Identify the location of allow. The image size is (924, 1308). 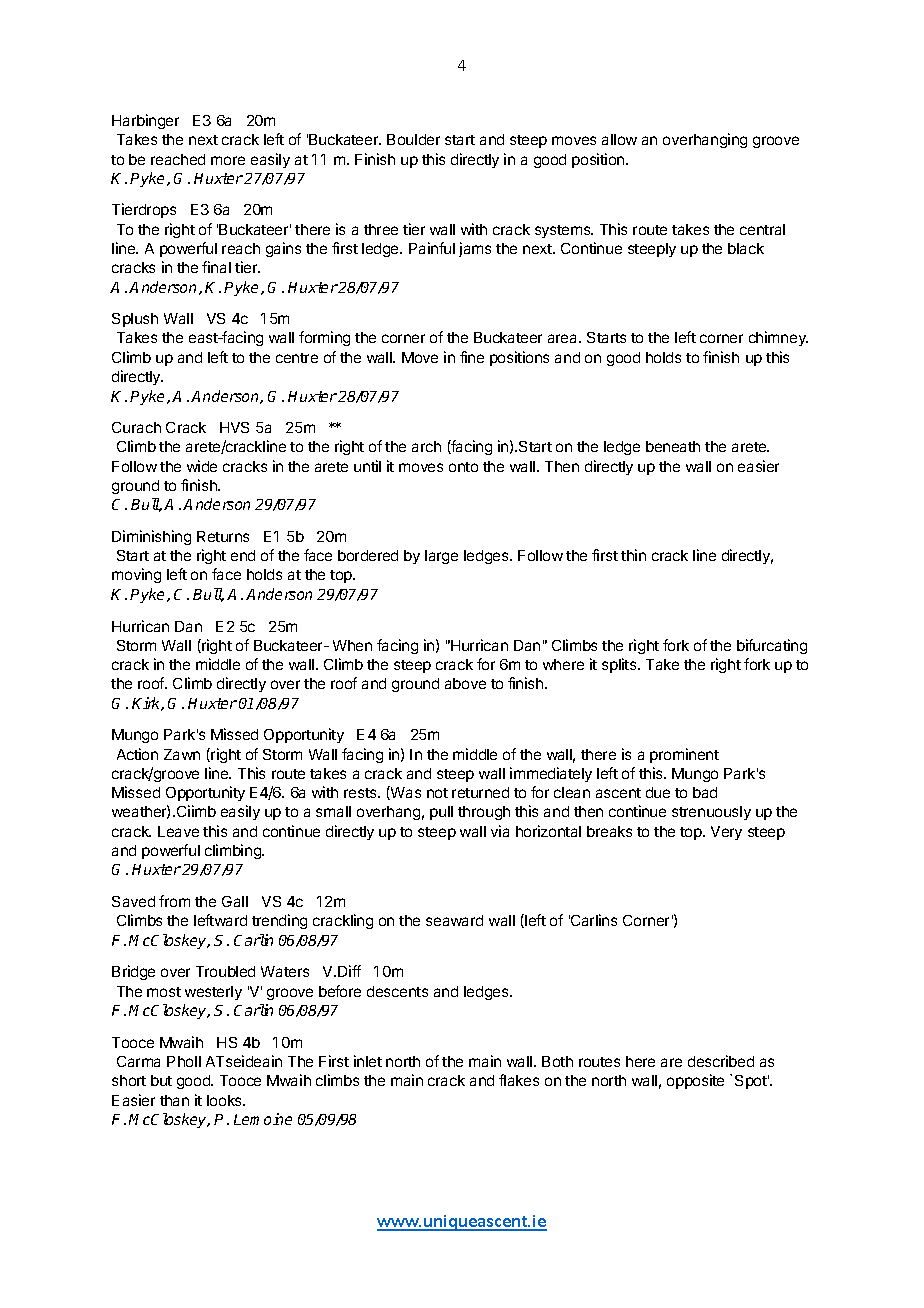
(619, 139).
